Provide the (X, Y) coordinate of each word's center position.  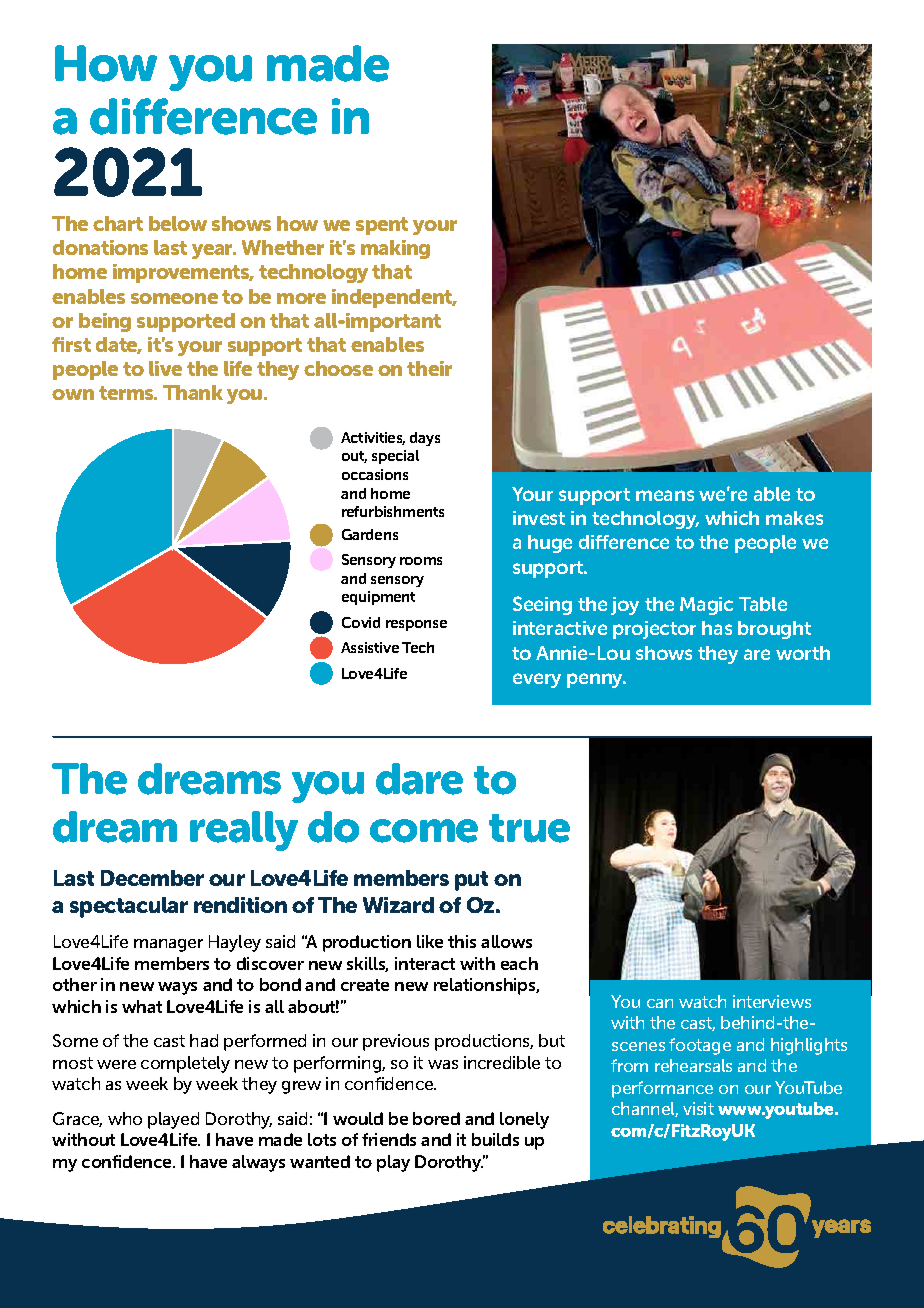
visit (698, 1108)
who (125, 1118)
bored (436, 1118)
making (395, 249)
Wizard (398, 905)
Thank (193, 392)
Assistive (370, 647)
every (537, 680)
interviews (772, 1001)
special (395, 457)
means (665, 495)
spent (382, 226)
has (717, 628)
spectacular (129, 907)
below (178, 223)
